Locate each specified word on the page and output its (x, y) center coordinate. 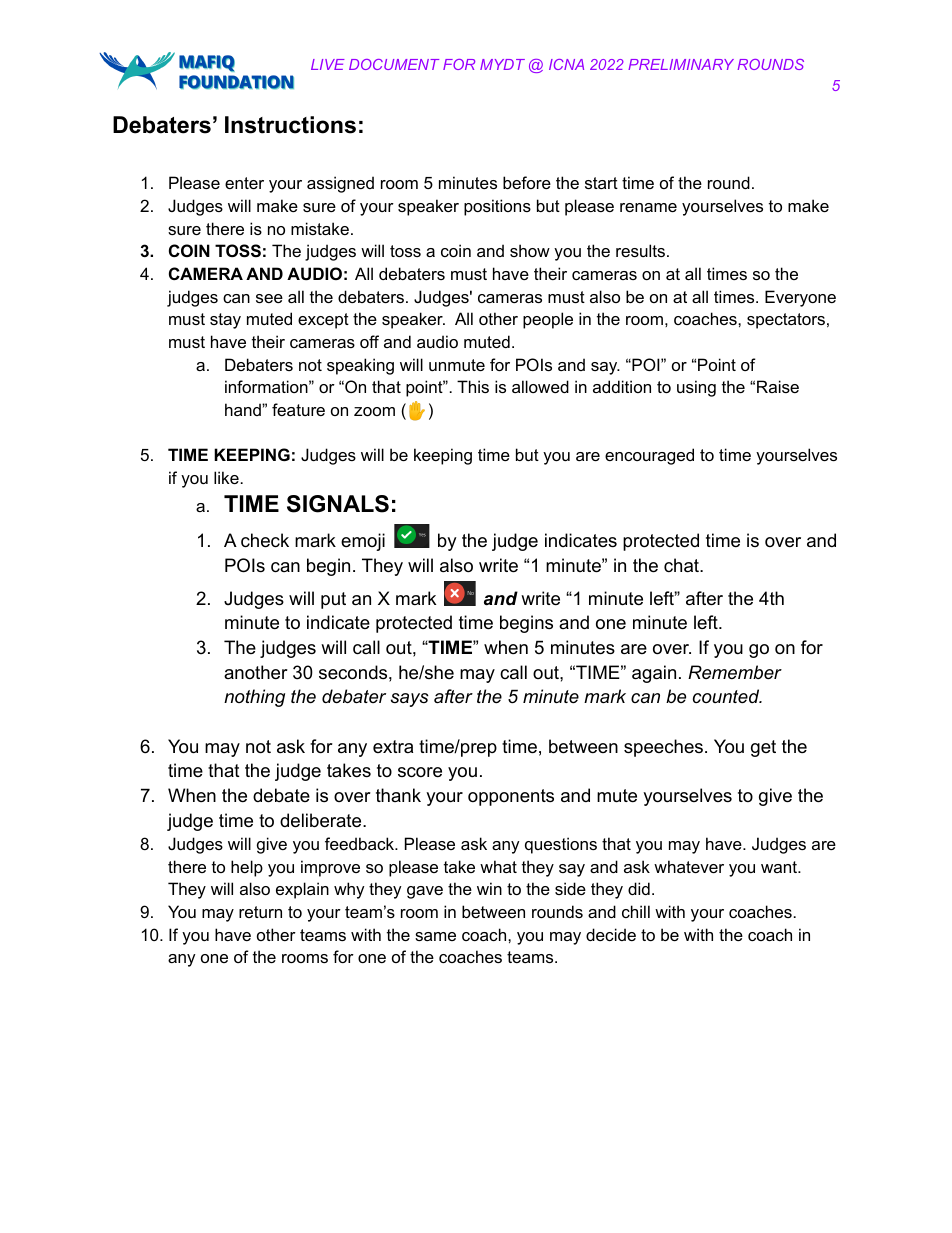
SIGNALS (338, 504)
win (489, 888)
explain (302, 890)
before (527, 182)
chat (682, 565)
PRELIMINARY (681, 64)
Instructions (290, 125)
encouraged (649, 456)
